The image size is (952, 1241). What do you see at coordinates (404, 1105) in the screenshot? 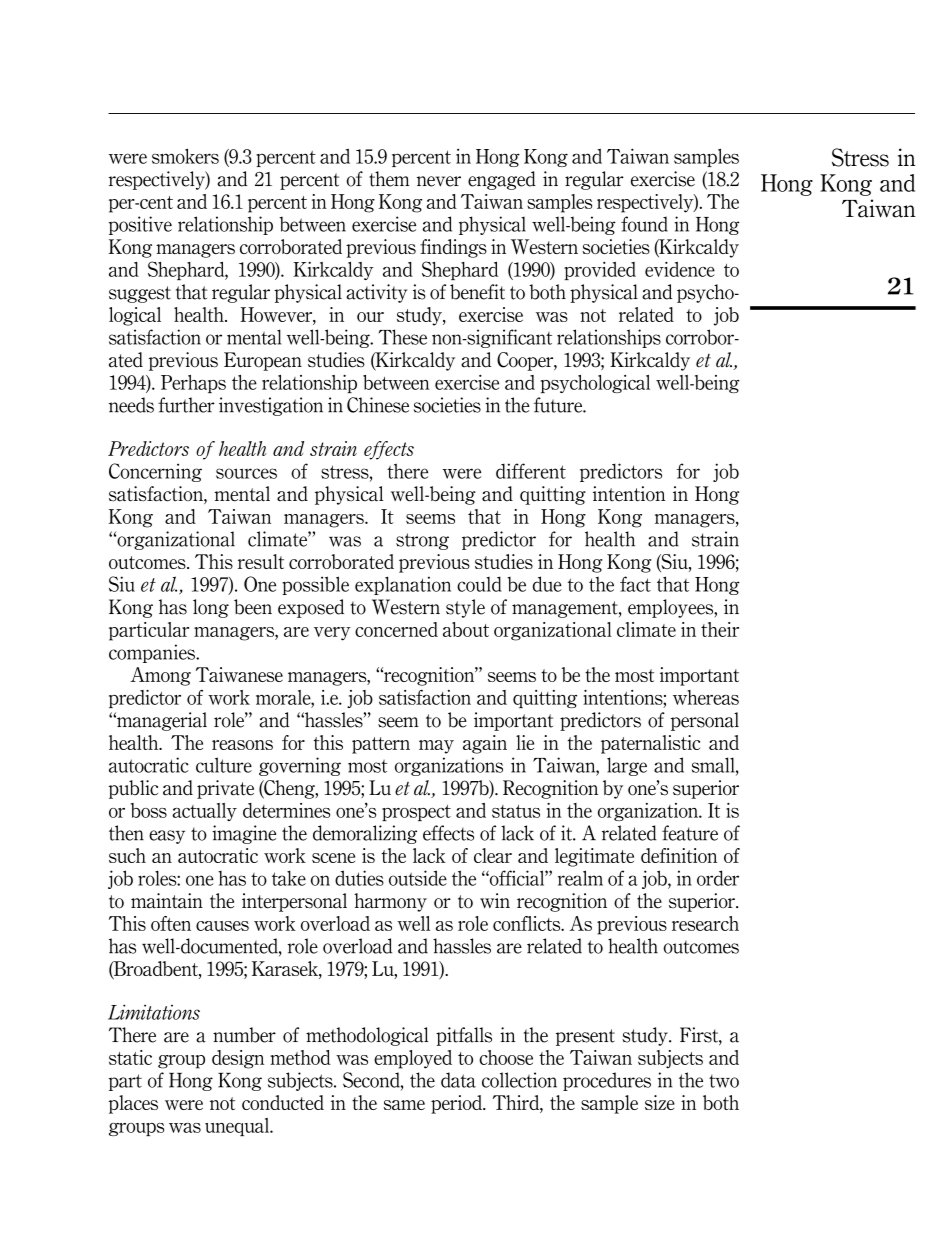
I see `same` at bounding box center [404, 1105].
